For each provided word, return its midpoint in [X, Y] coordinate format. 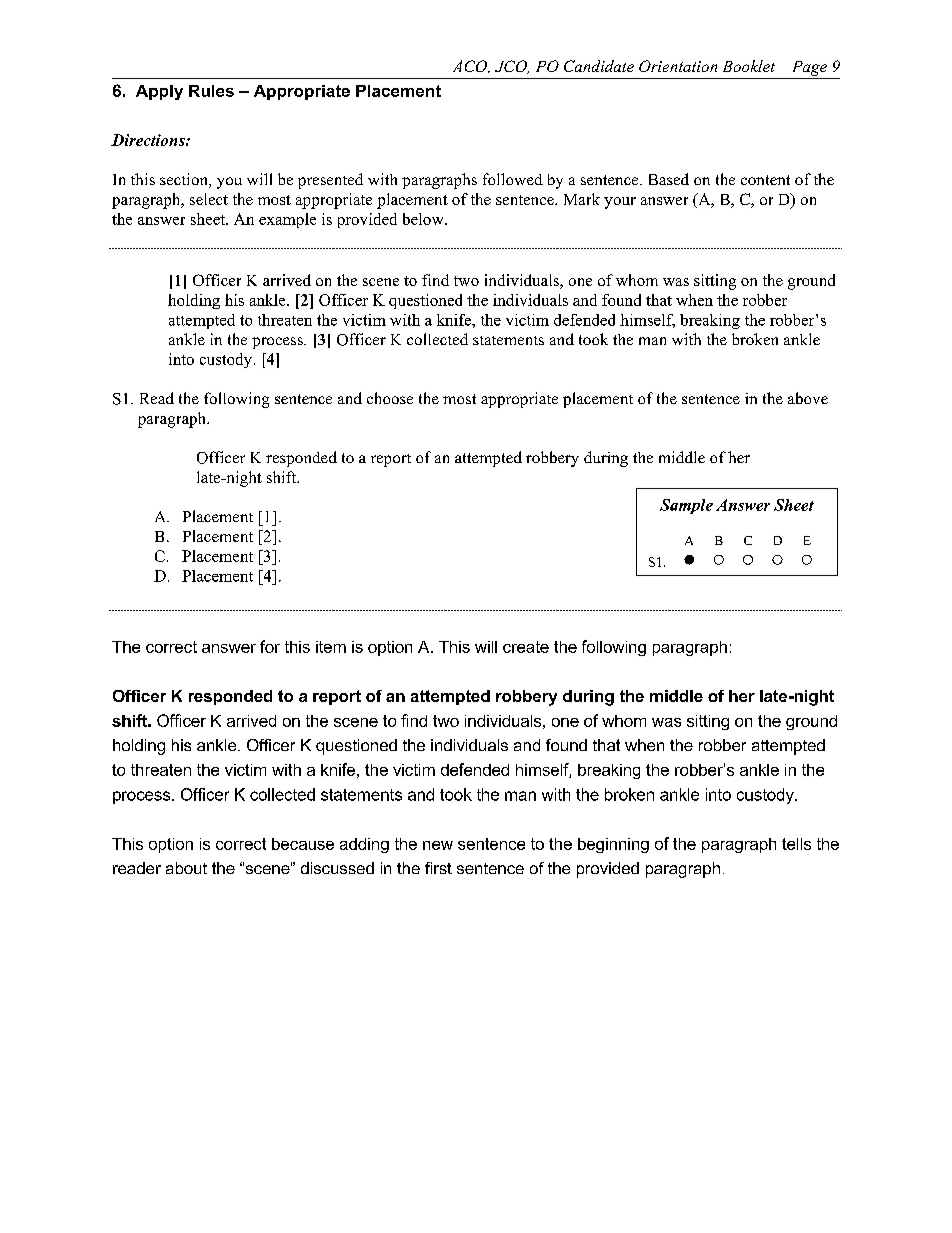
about [186, 868]
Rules [211, 91]
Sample [686, 506]
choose [390, 398]
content [765, 180]
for [270, 646]
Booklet [749, 66]
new [438, 845]
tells [796, 844]
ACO [471, 66]
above [808, 398]
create [526, 647]
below [424, 219]
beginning [613, 845]
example [287, 220]
